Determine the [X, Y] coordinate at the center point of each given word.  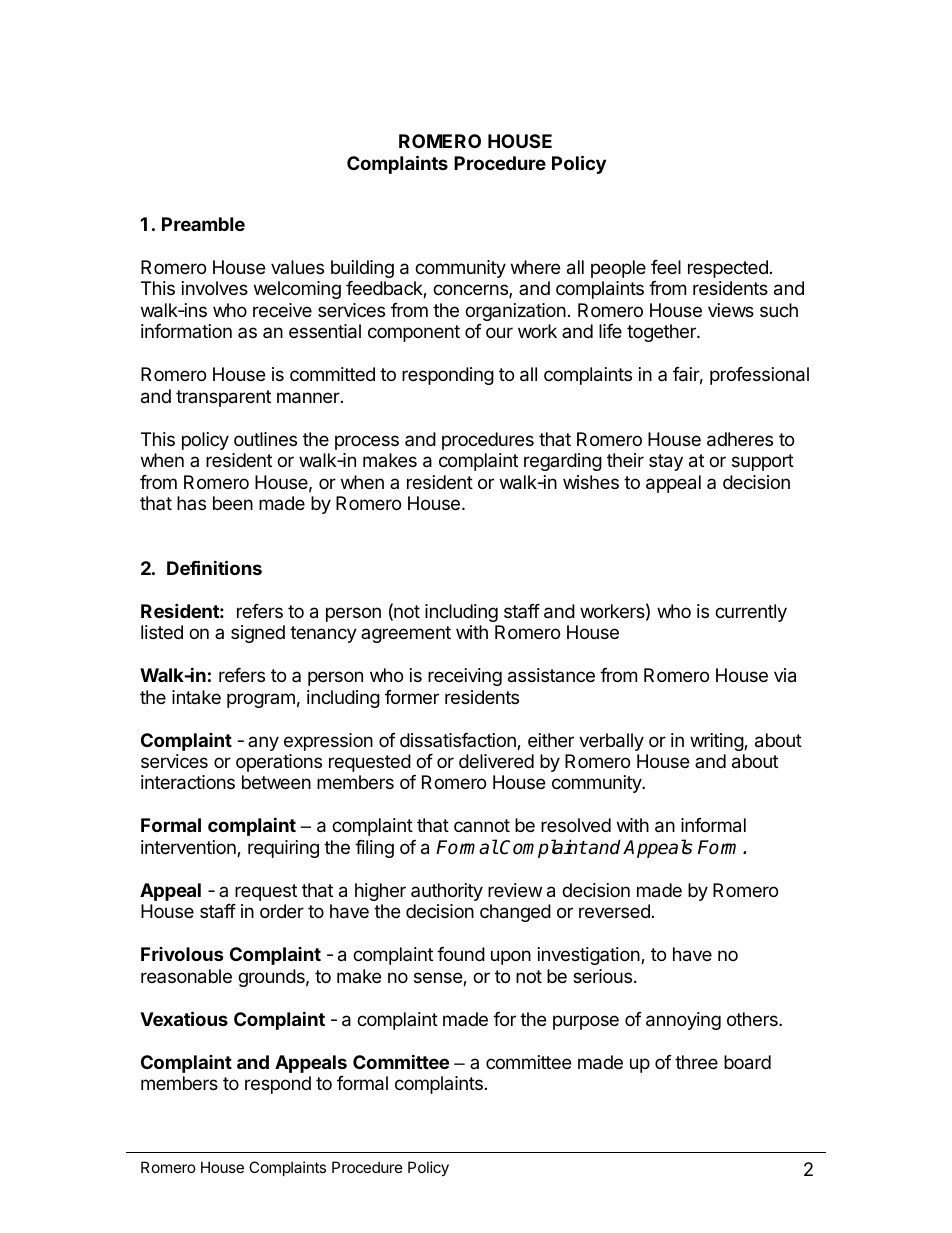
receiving [465, 677]
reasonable [186, 976]
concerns [471, 291]
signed [258, 634]
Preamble [203, 224]
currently [751, 613]
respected [728, 269]
